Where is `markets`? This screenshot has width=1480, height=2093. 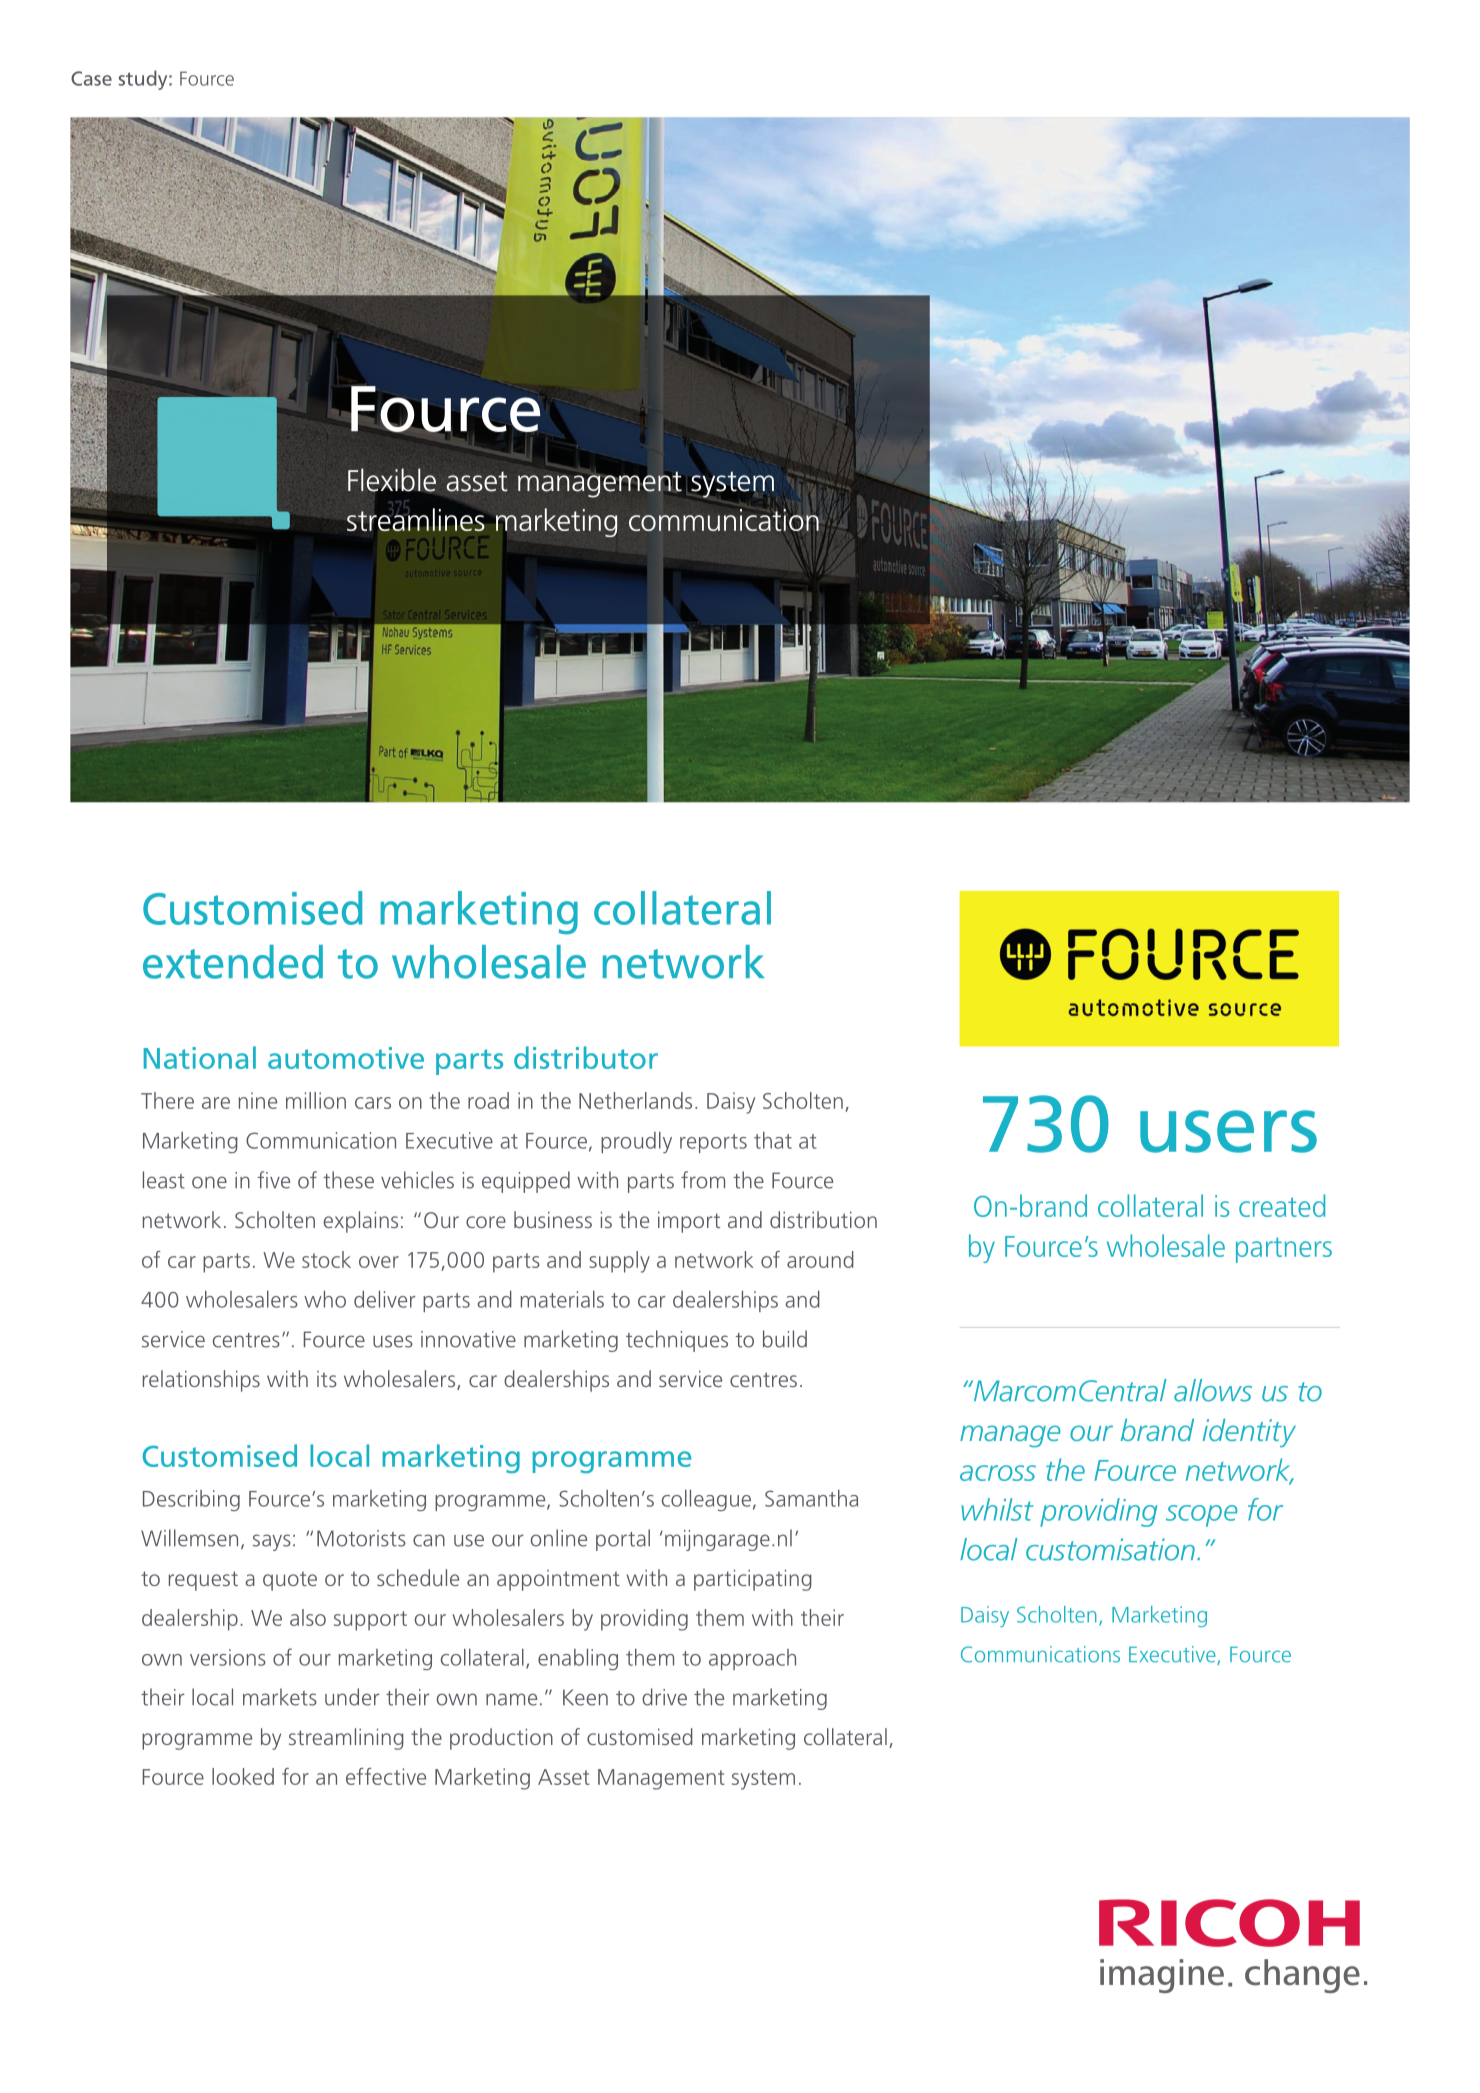 markets is located at coordinates (280, 1697).
